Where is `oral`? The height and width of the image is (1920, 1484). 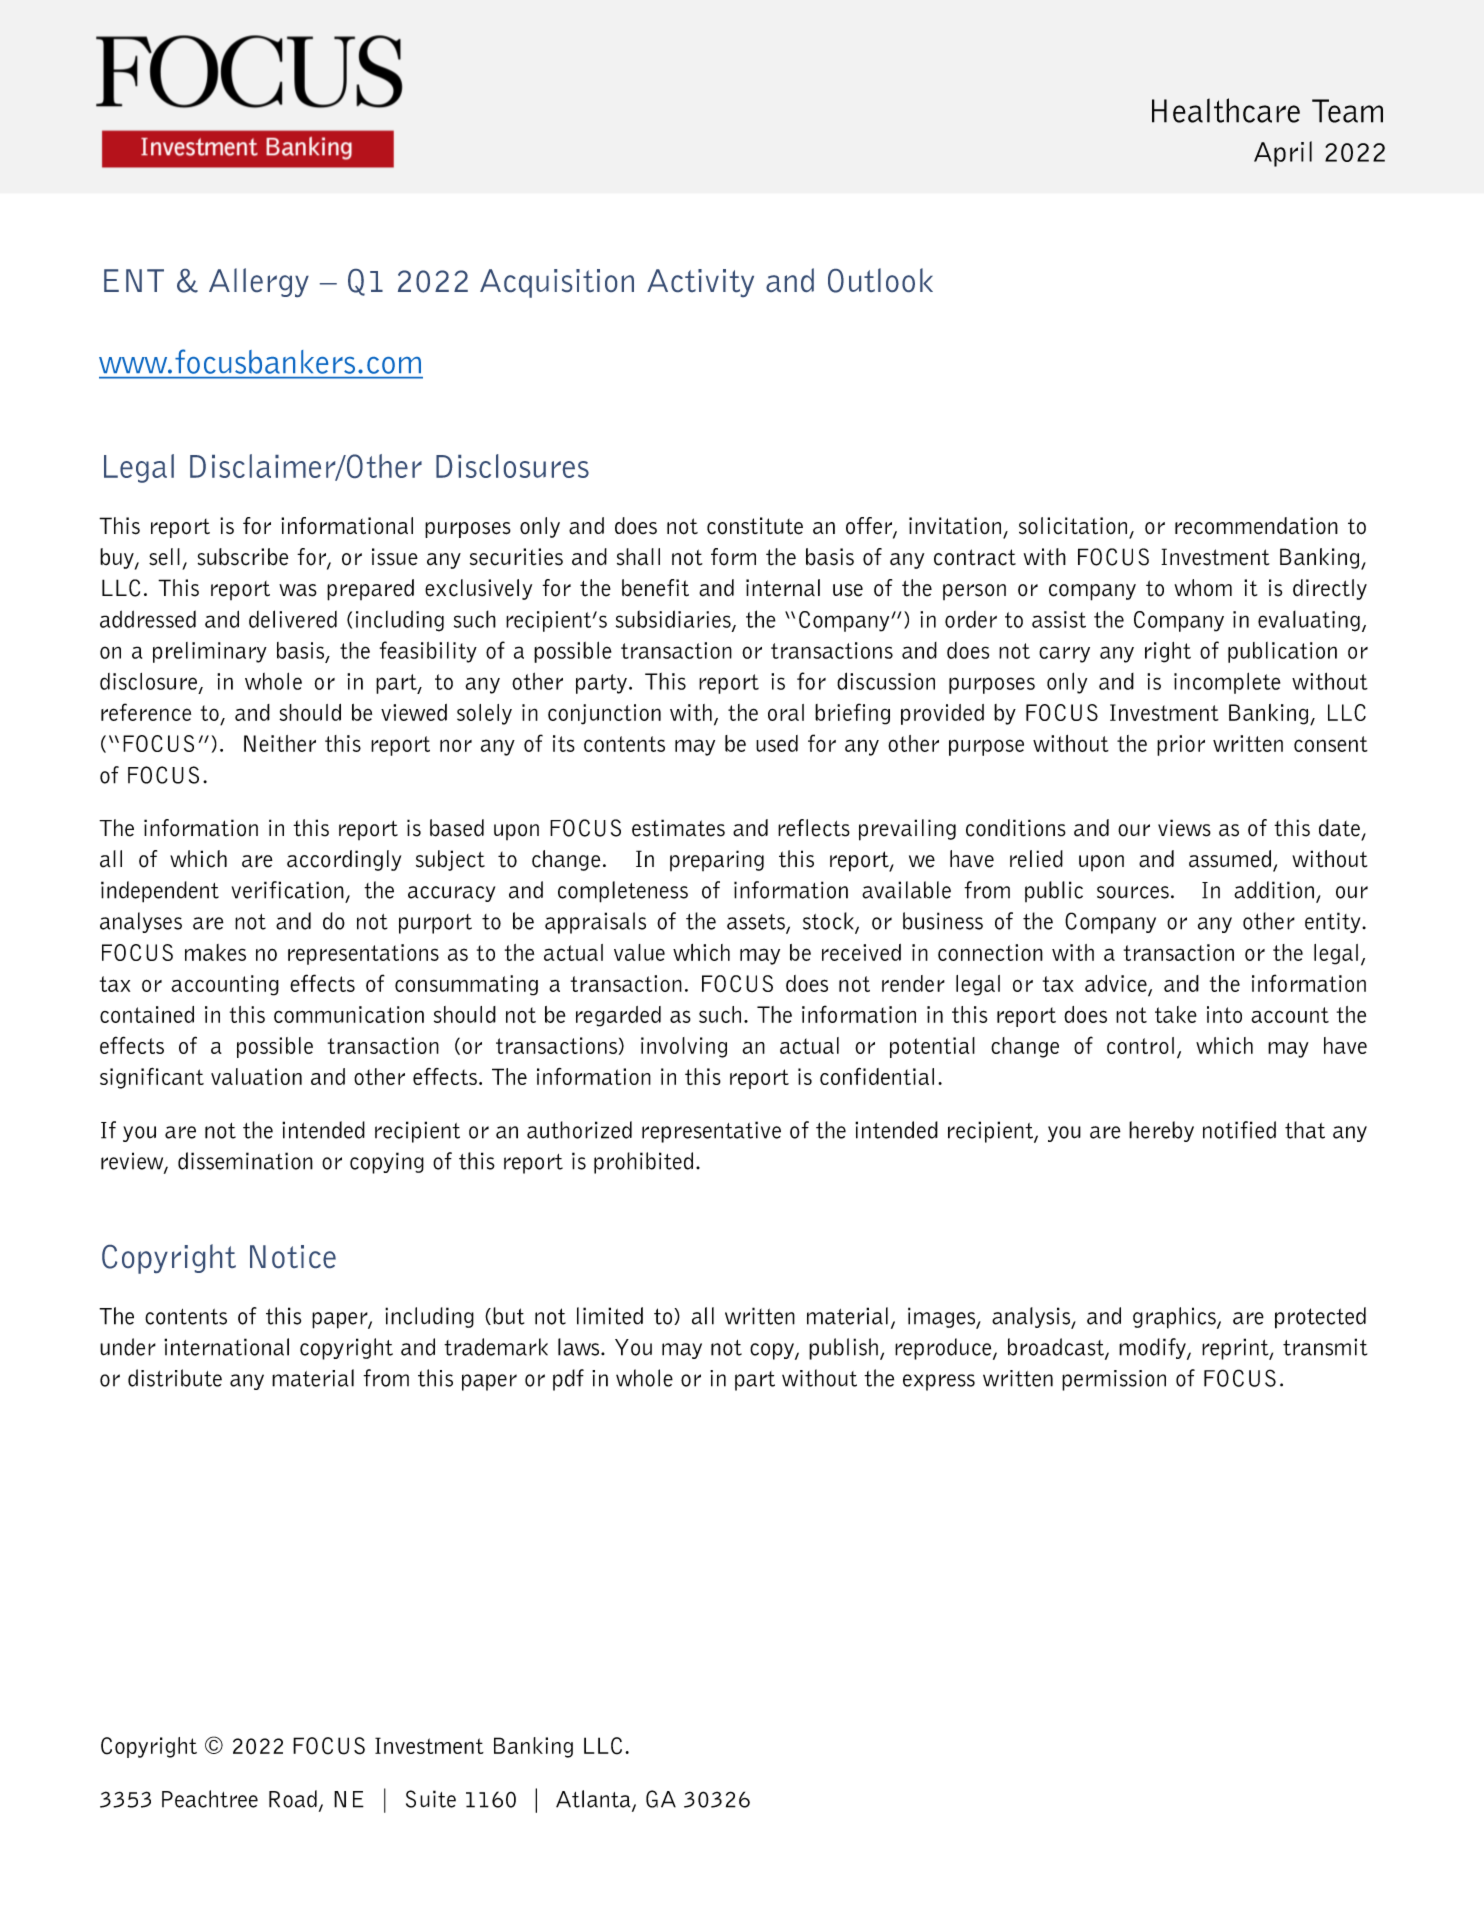
oral is located at coordinates (786, 712).
